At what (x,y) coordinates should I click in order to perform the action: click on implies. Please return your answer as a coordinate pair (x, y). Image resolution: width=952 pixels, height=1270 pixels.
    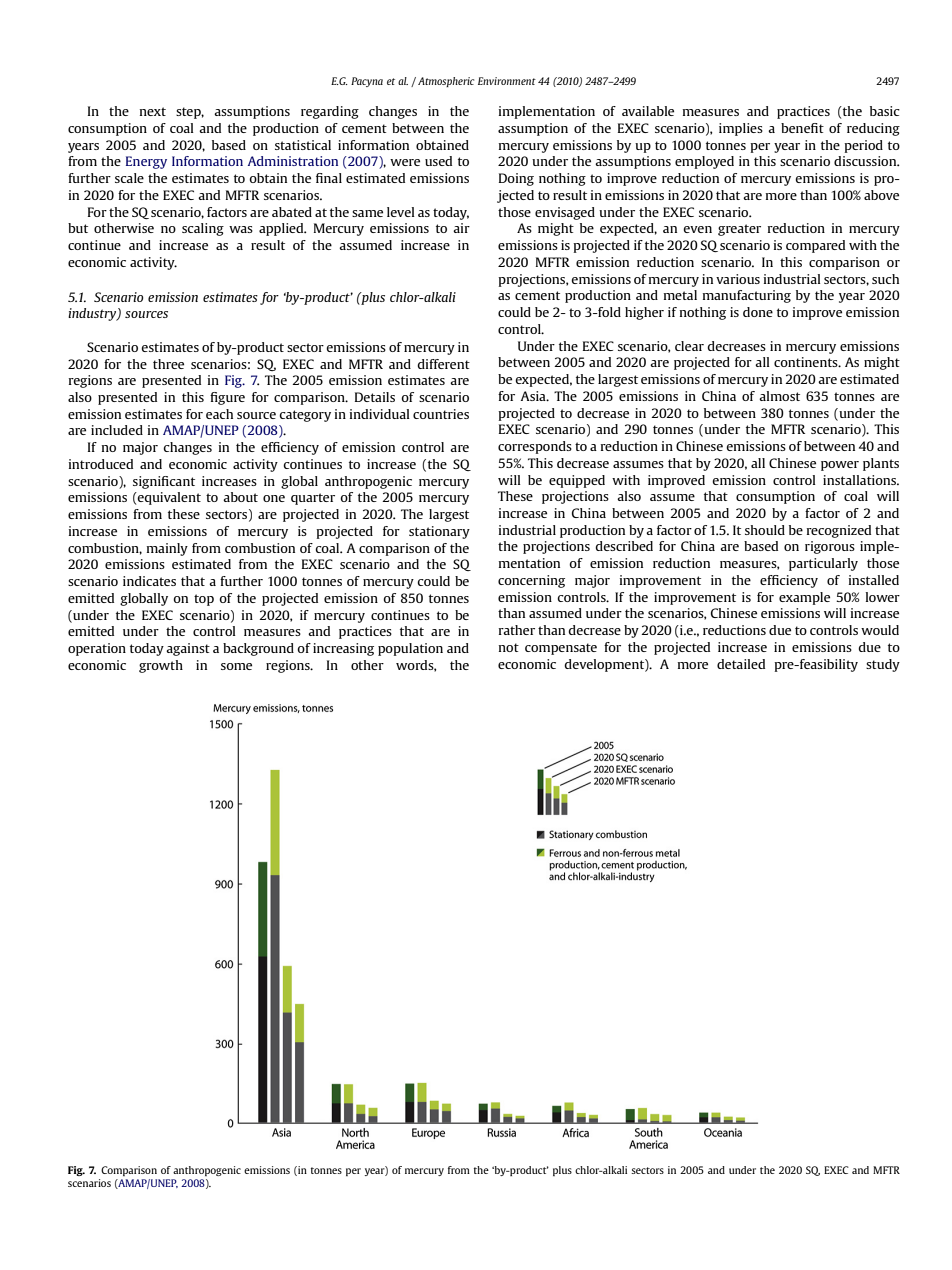
    Looking at the image, I should click on (741, 129).
